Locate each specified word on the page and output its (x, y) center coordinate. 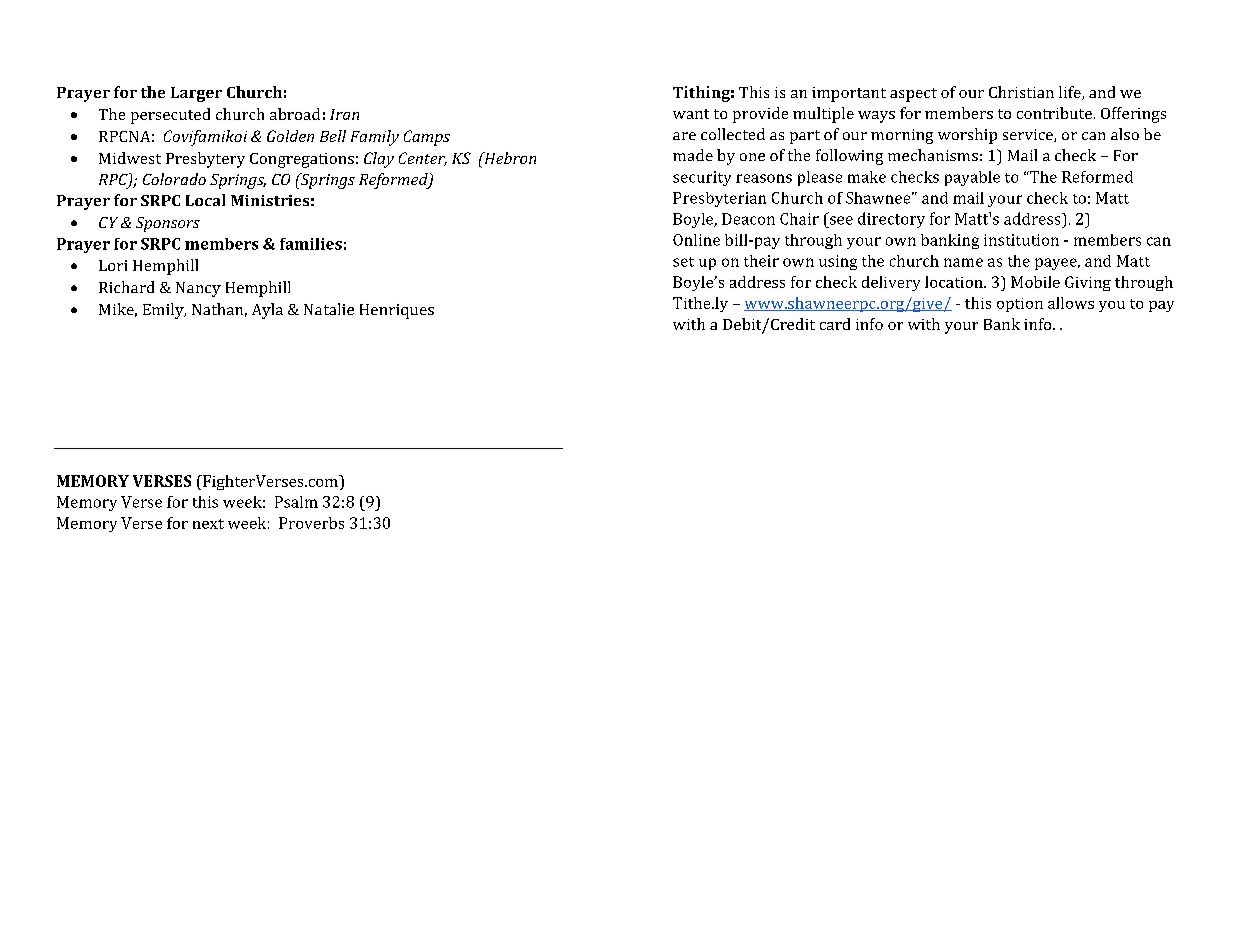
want (691, 114)
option (1020, 305)
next (208, 524)
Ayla (267, 311)
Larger (196, 94)
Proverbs (311, 523)
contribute (1056, 113)
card (835, 324)
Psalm (296, 502)
